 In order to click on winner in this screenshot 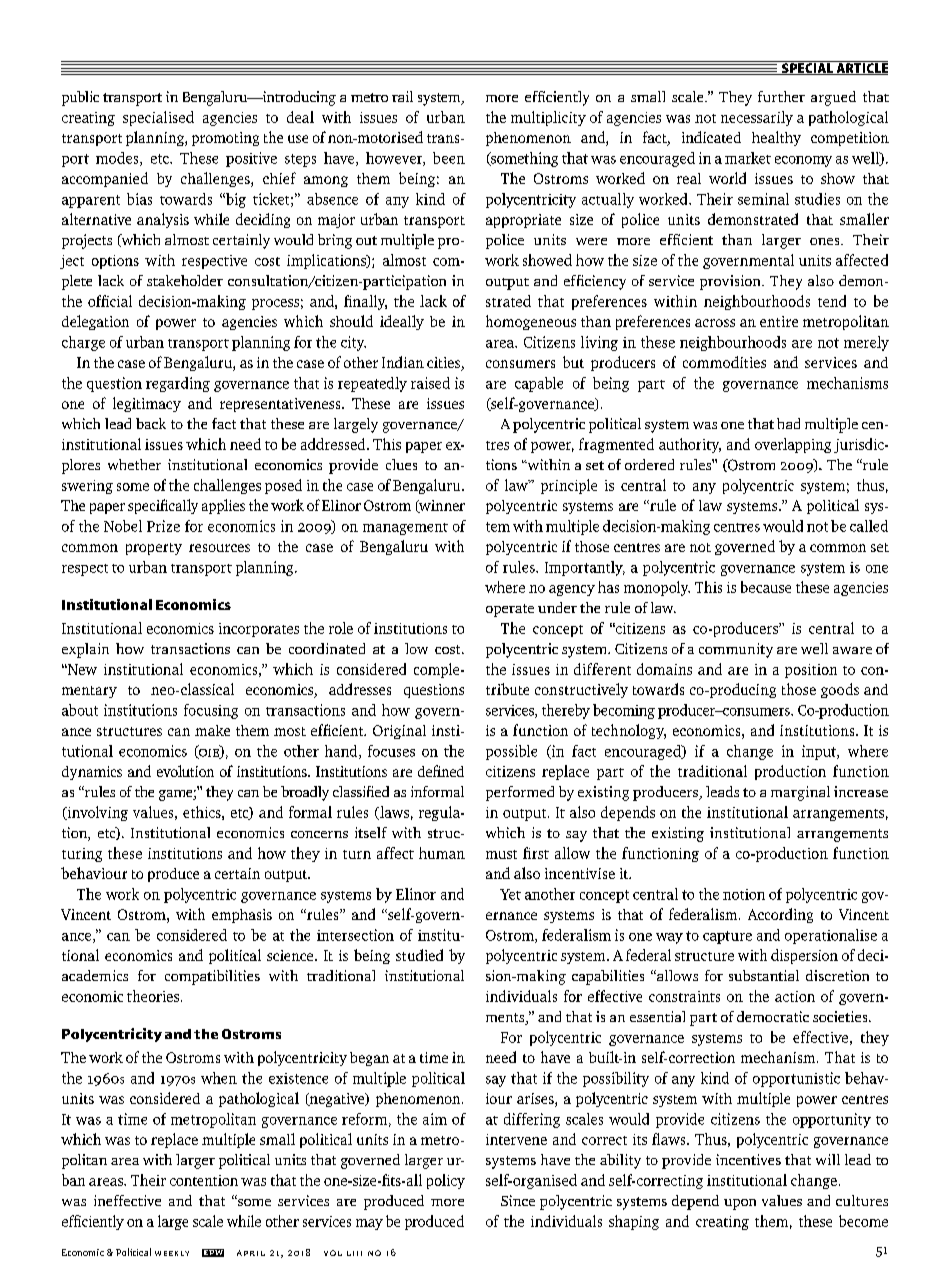, I will do `click(441, 506)`.
